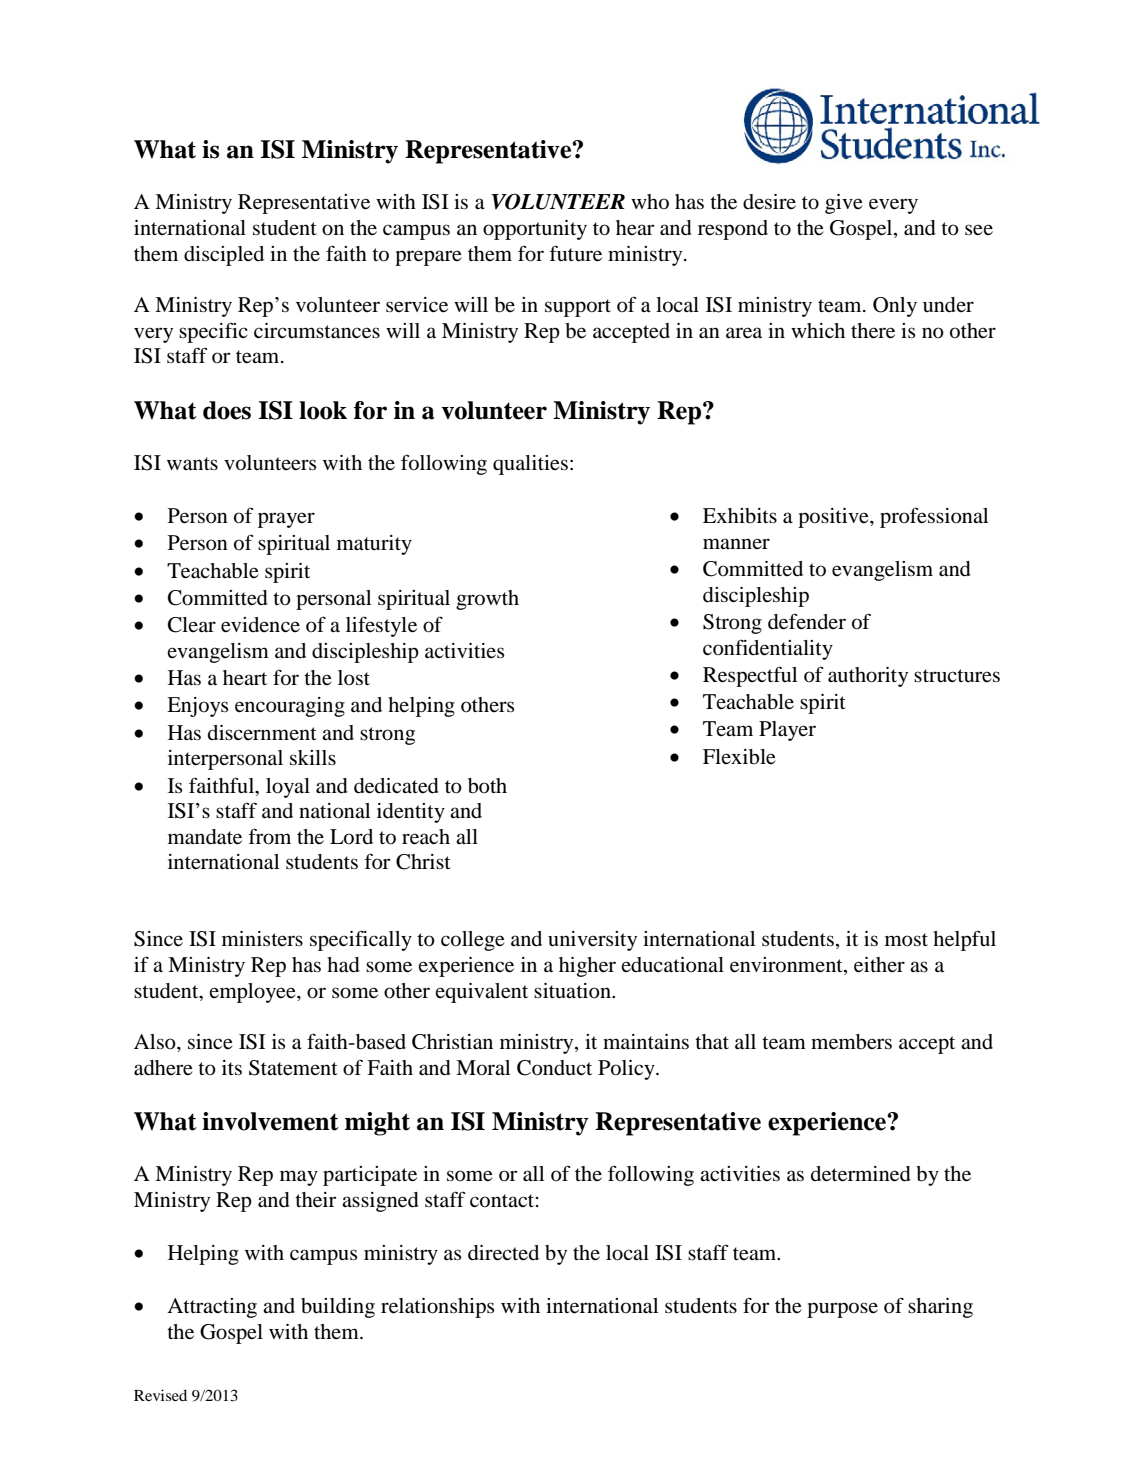  Describe the element at coordinates (844, 204) in the screenshot. I see `give` at that location.
